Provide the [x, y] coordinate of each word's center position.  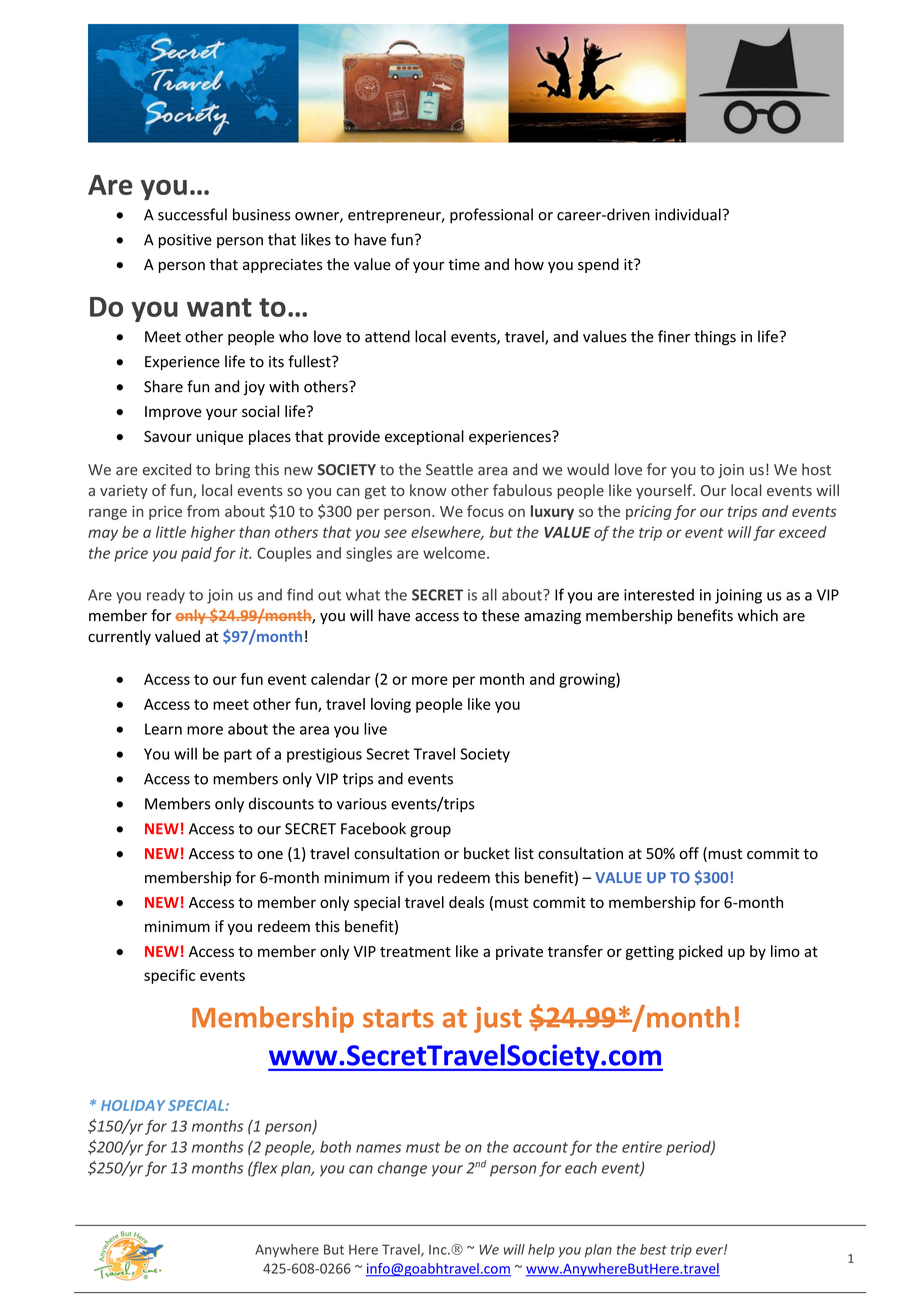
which [758, 615]
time [464, 264]
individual [688, 214]
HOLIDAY [133, 1105]
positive [185, 241]
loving [391, 705]
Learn [163, 729]
